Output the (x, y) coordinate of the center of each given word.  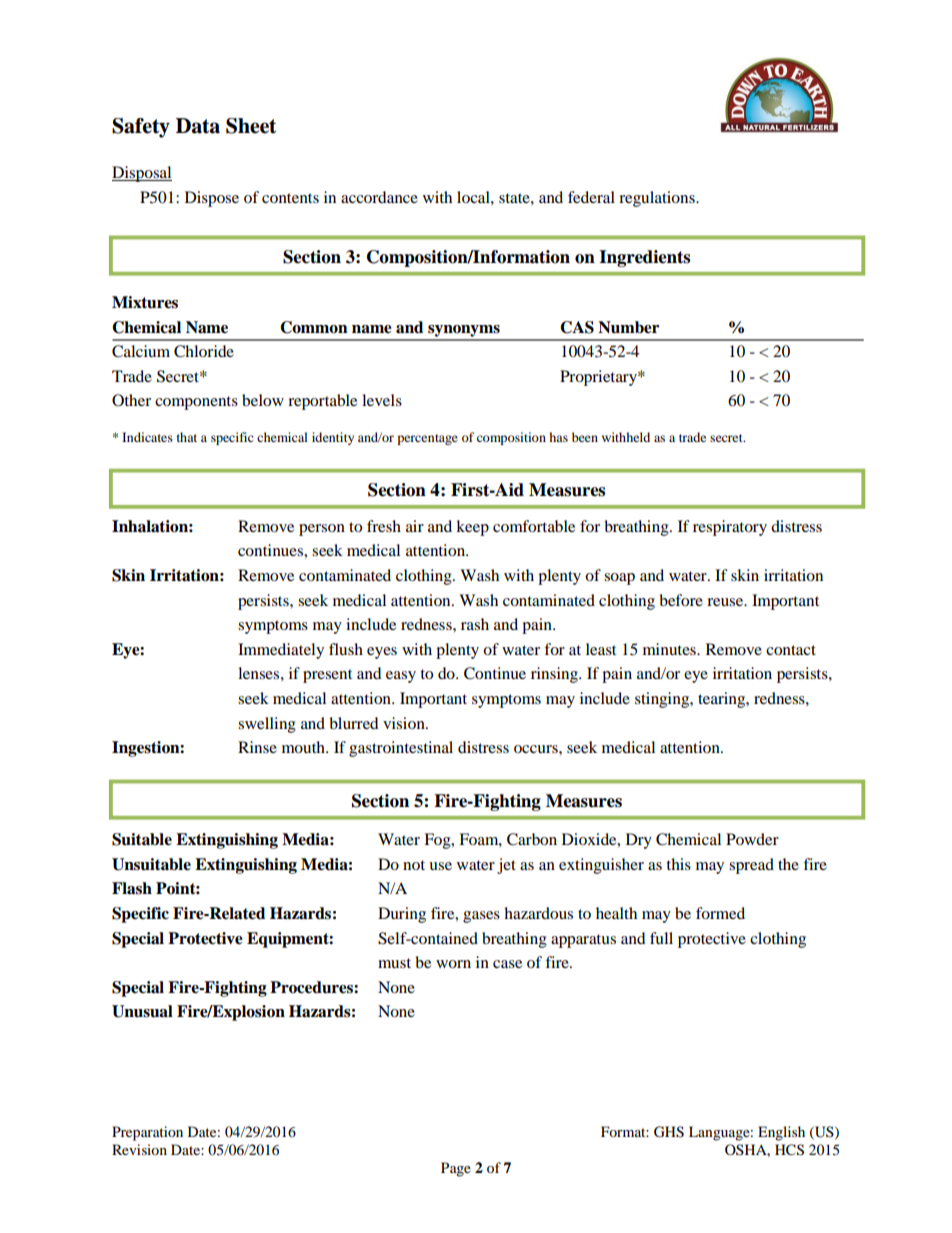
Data (198, 126)
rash (475, 624)
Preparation (147, 1133)
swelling (267, 725)
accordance (379, 197)
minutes (670, 649)
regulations (658, 199)
